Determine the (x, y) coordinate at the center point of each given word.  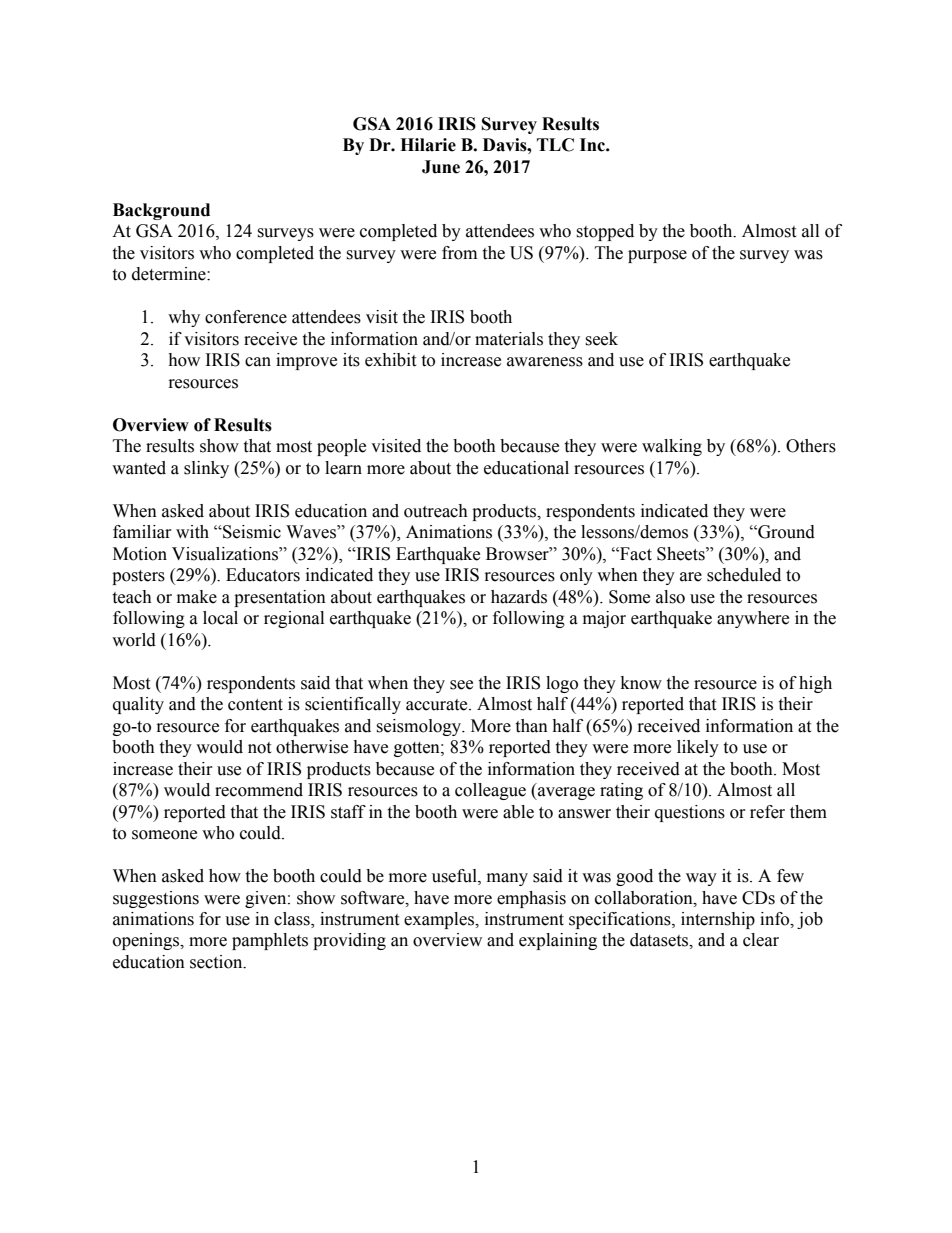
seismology (420, 727)
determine (170, 274)
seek (601, 339)
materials (509, 339)
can (258, 362)
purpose (657, 256)
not (259, 748)
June (441, 167)
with (192, 532)
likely (698, 748)
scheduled (744, 575)
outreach (436, 511)
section (217, 962)
